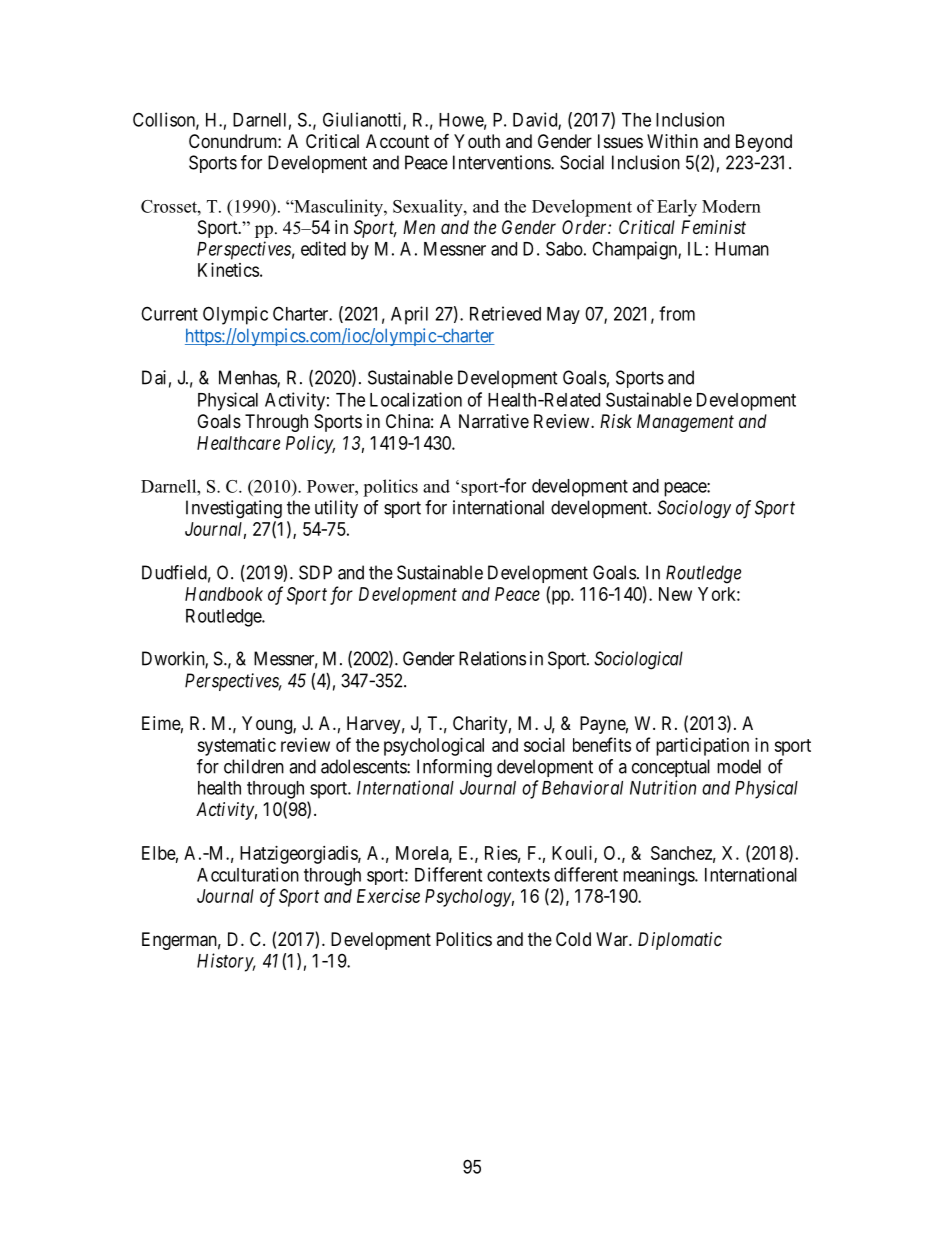 The image size is (952, 1233). I want to click on Young, so click(268, 725).
